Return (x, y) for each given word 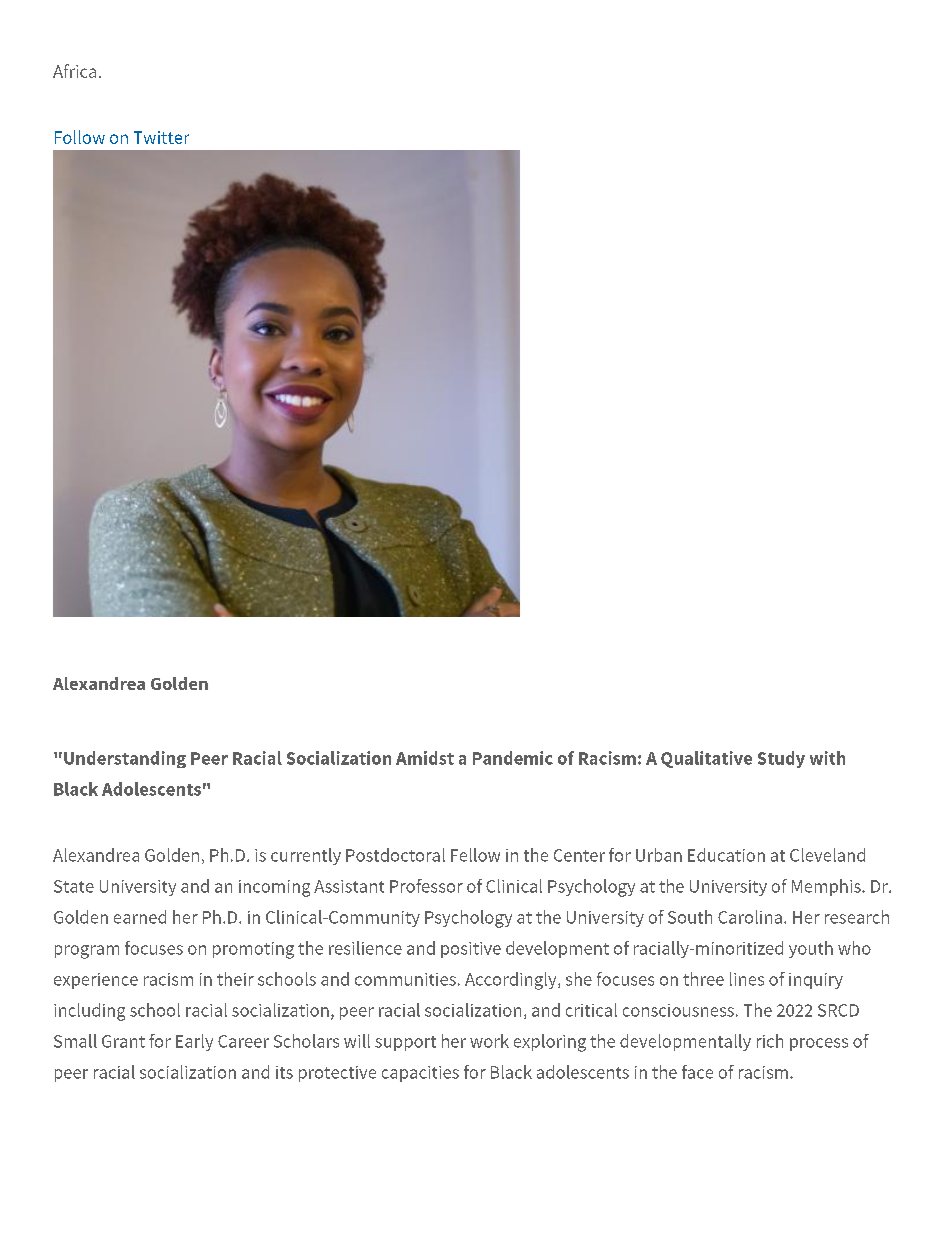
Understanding (125, 759)
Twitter (161, 137)
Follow (80, 137)
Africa (74, 71)
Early (194, 1042)
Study (781, 759)
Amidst (425, 758)
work (489, 1041)
